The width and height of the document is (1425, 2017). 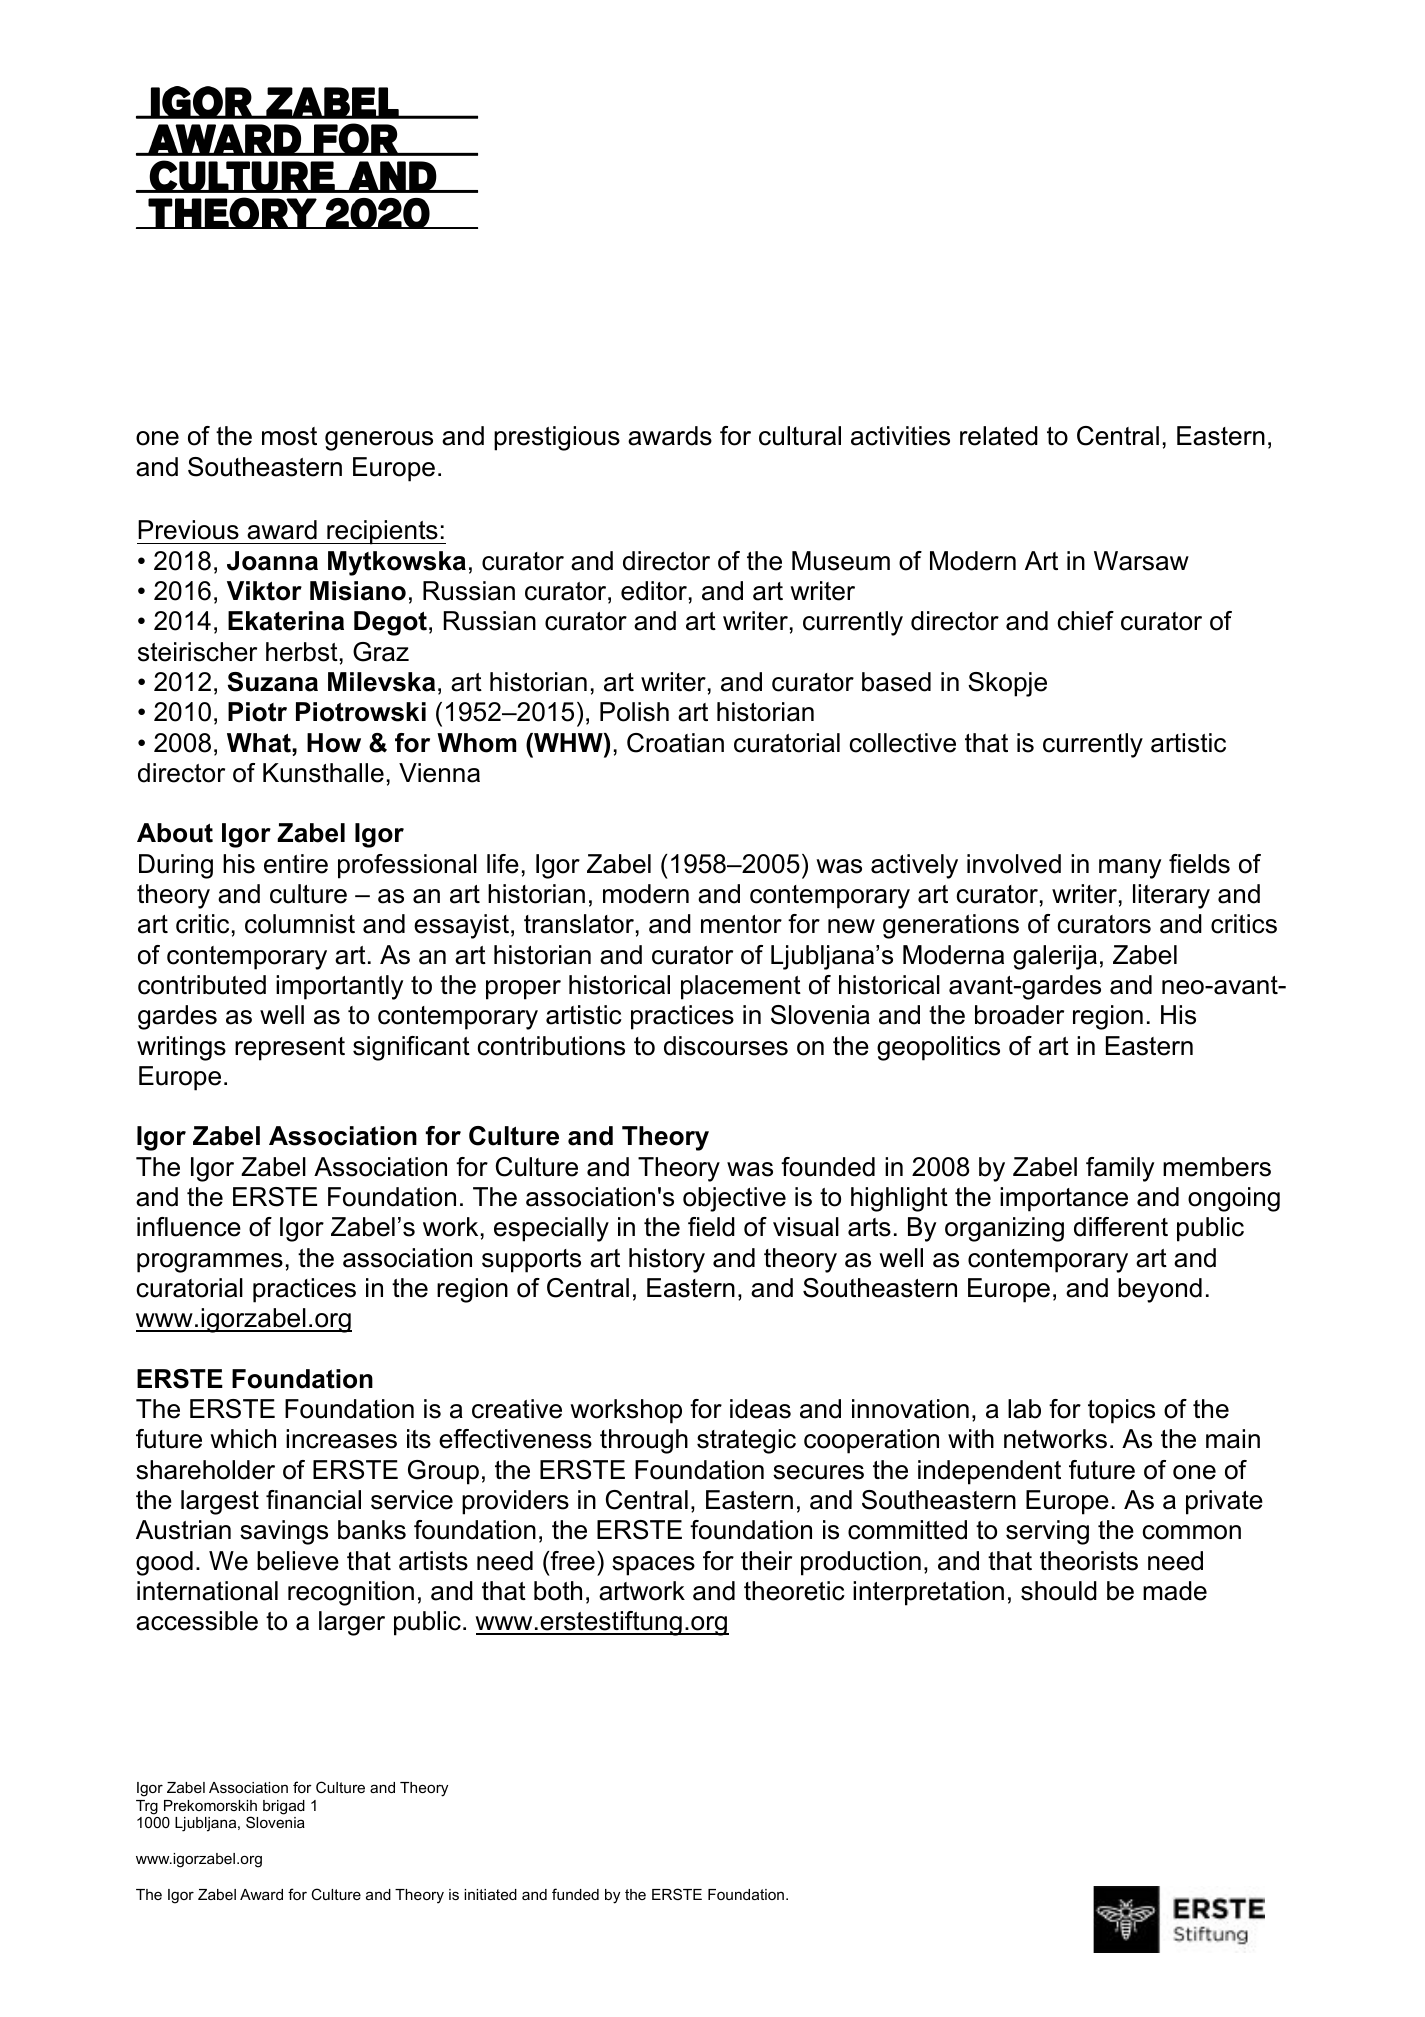 What do you see at coordinates (1059, 1591) in the document?
I see `should` at bounding box center [1059, 1591].
